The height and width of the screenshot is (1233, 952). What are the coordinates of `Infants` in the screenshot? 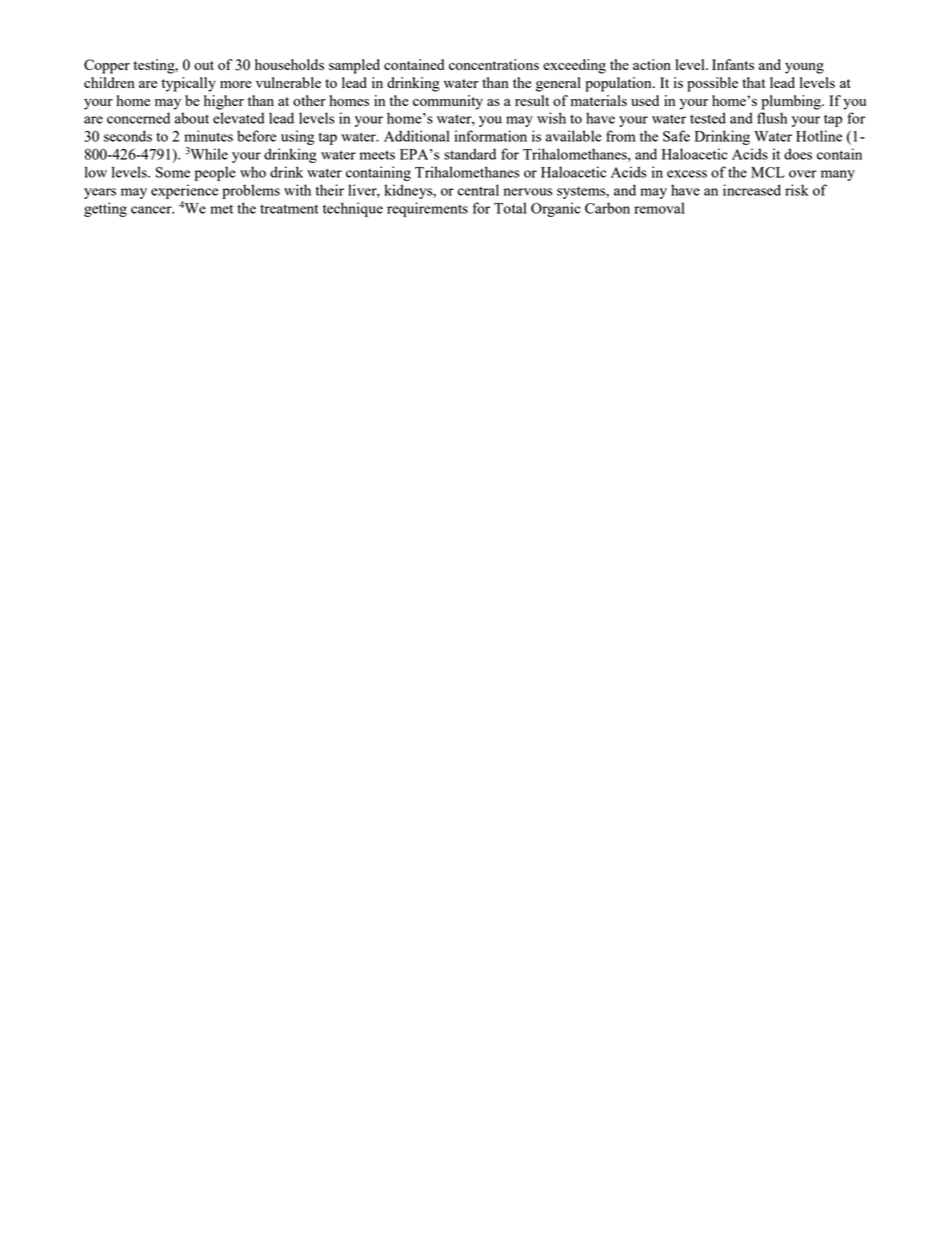 It's located at (733, 64).
